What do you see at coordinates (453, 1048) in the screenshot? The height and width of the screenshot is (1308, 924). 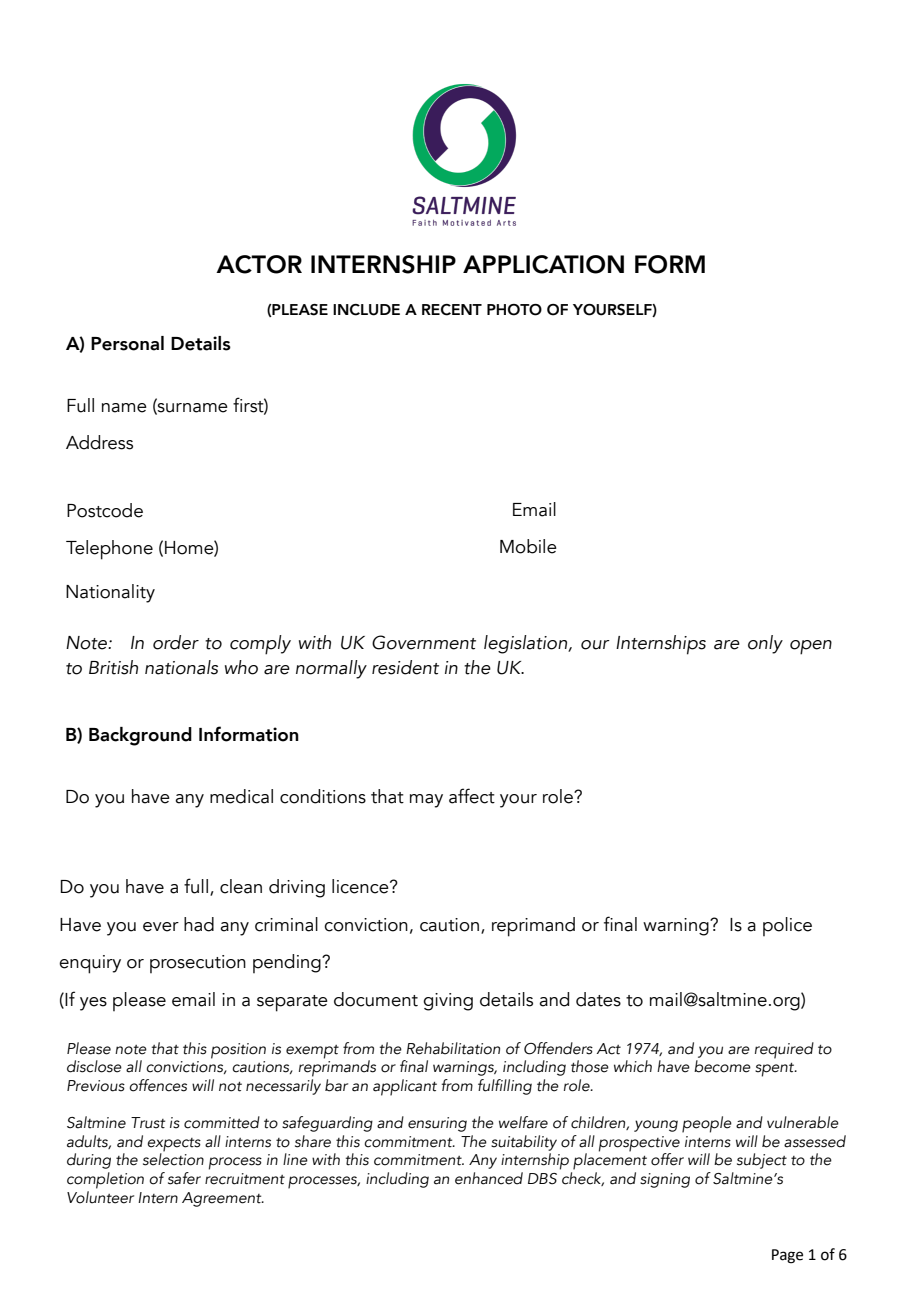 I see `Rehabilitation` at bounding box center [453, 1048].
